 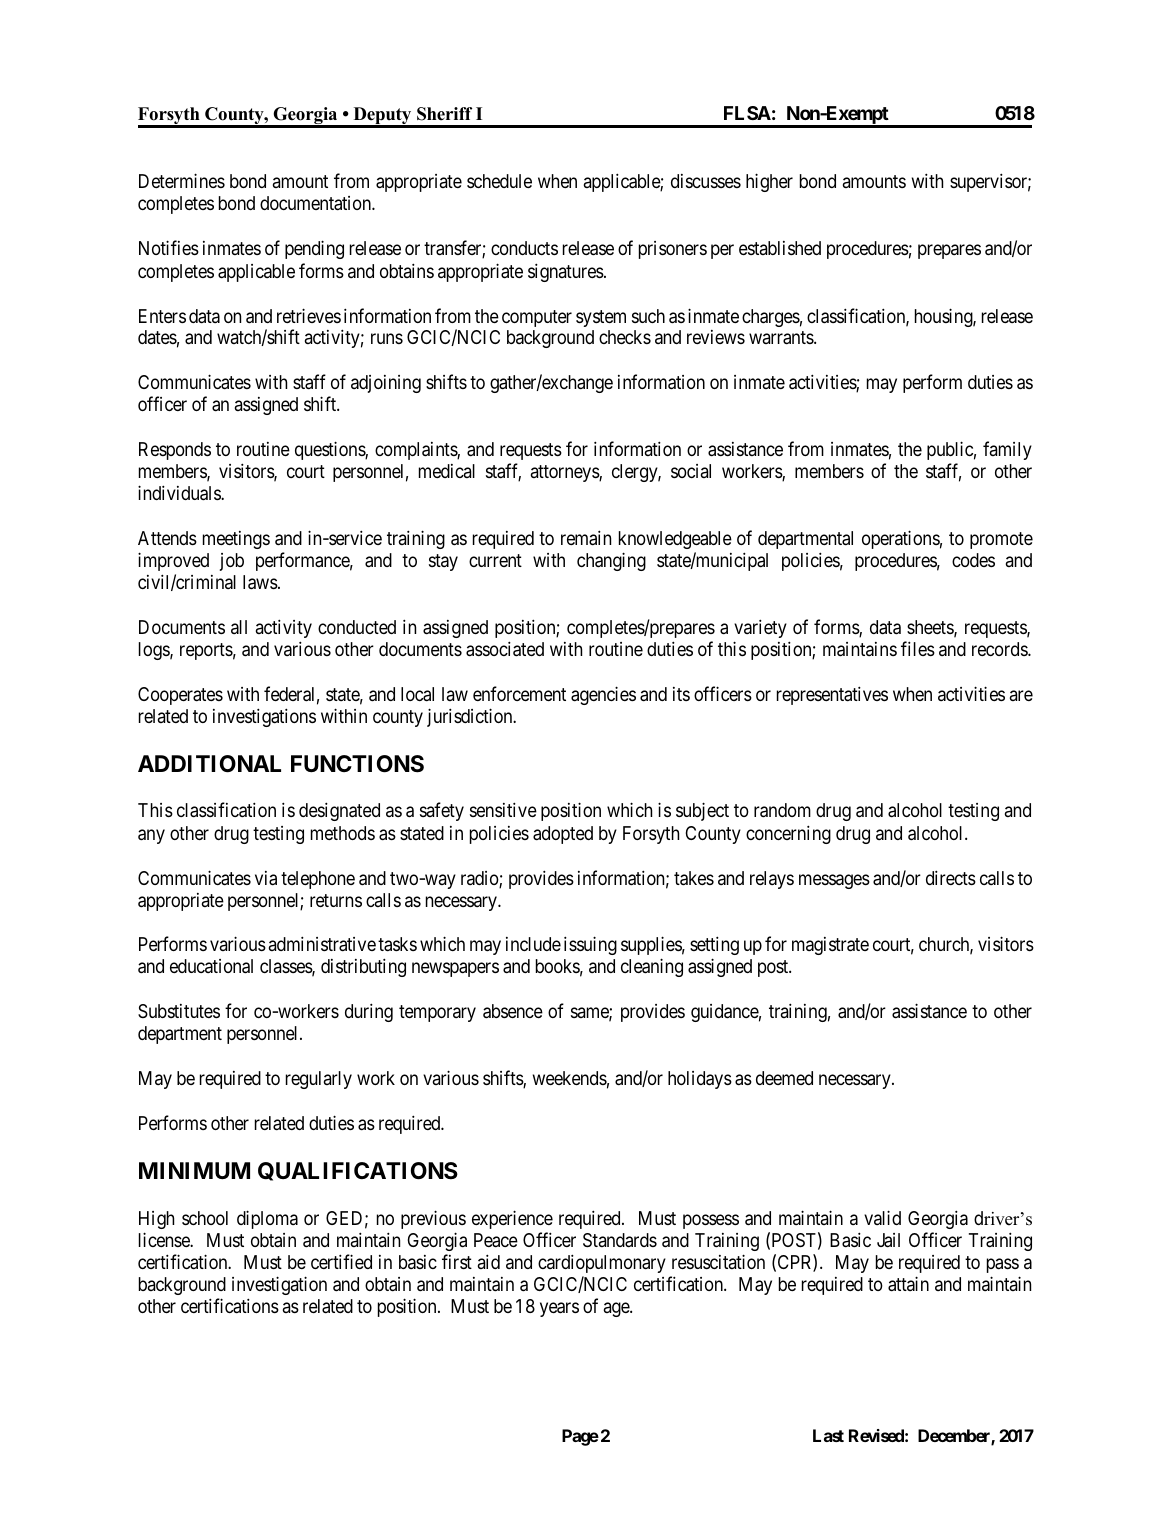 What do you see at coordinates (209, 764) in the image?
I see `ADDITIONAL` at bounding box center [209, 764].
